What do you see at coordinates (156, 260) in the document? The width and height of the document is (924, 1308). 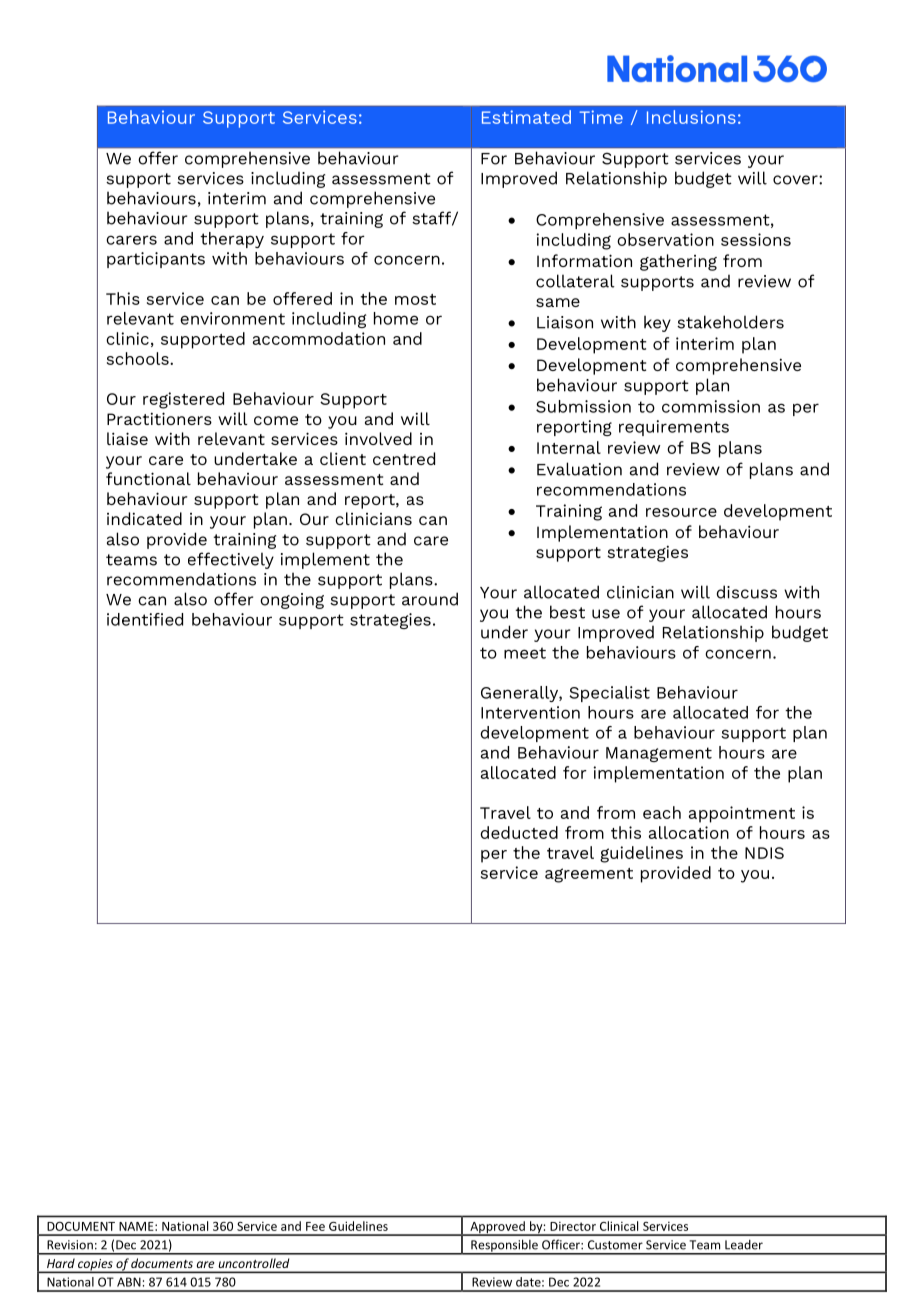 I see `participants` at bounding box center [156, 260].
